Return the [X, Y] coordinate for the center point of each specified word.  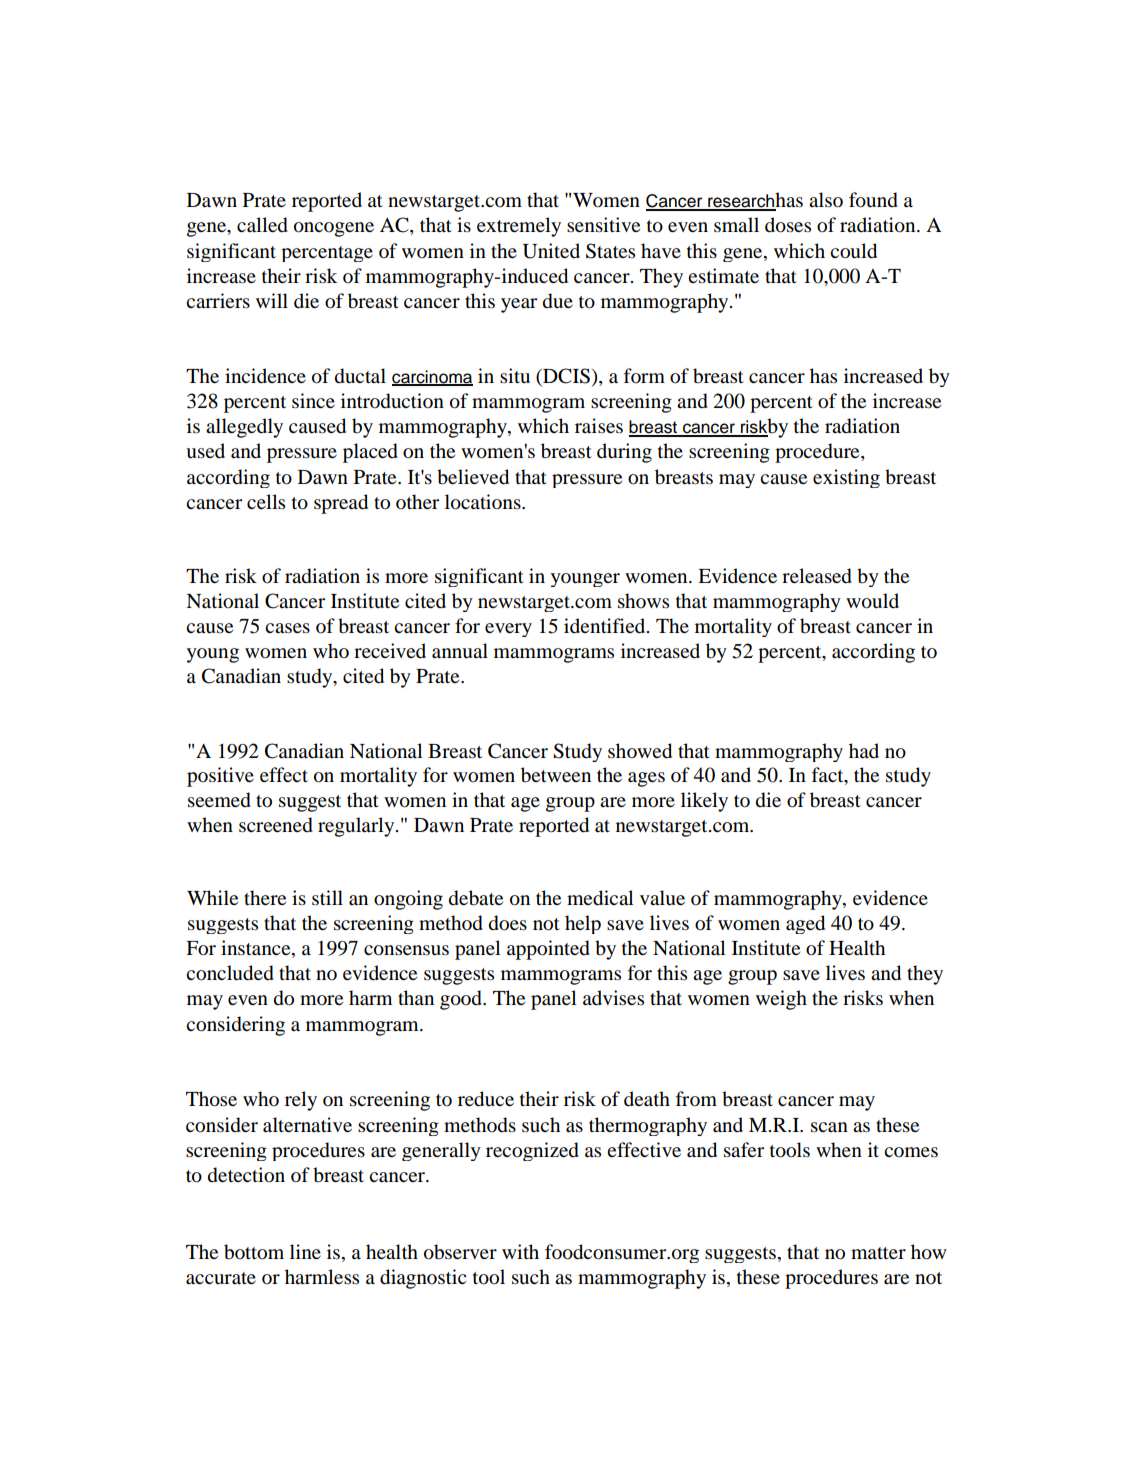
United [551, 251]
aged [805, 924]
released [817, 576]
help [583, 924]
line [305, 1251]
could [853, 251]
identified [606, 625]
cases [287, 628]
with [520, 1251]
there [265, 897]
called [262, 225]
